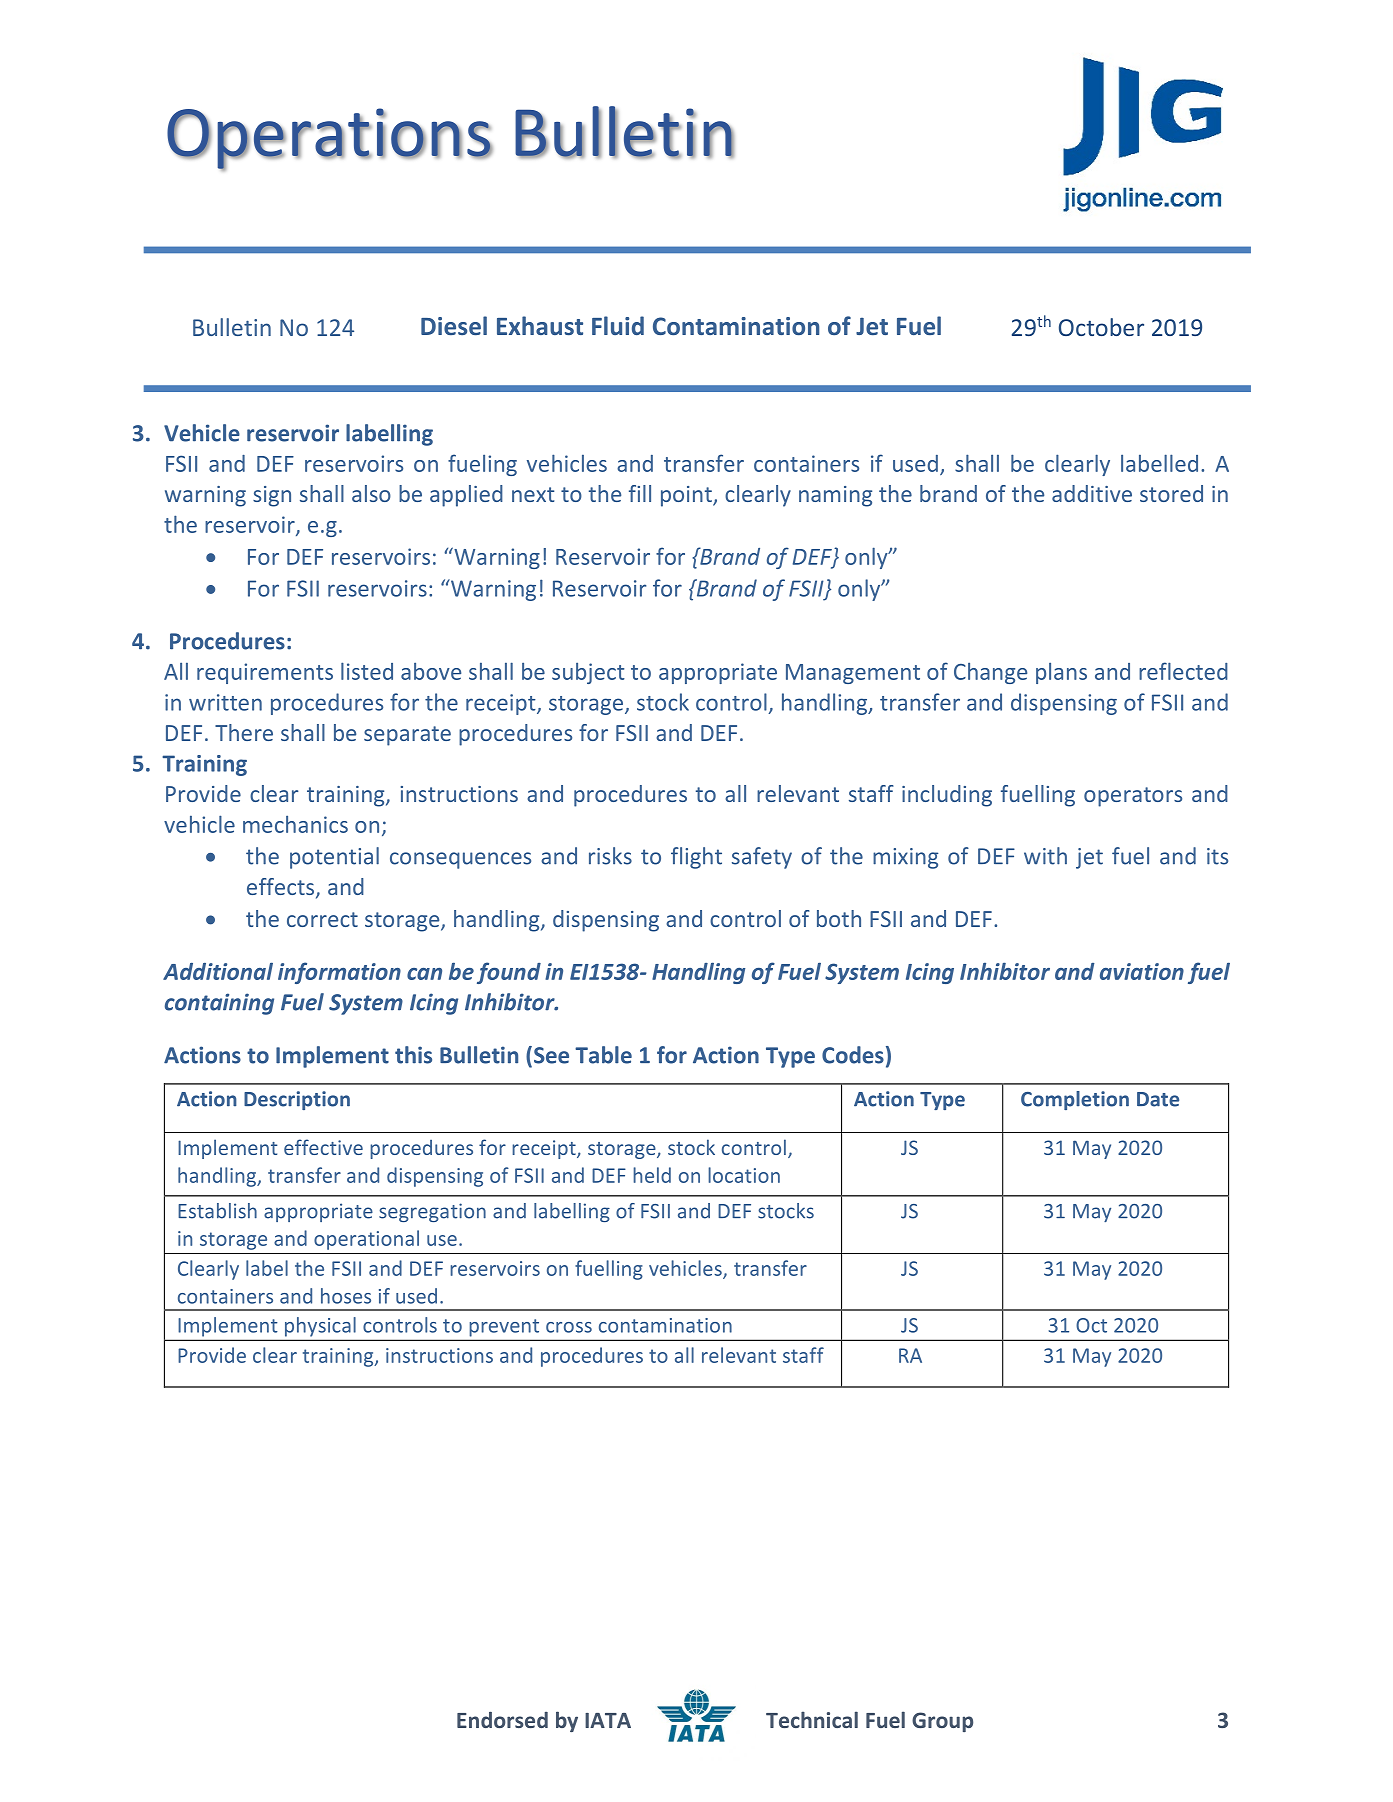  Describe the element at coordinates (322, 919) in the document. I see `correct` at that location.
